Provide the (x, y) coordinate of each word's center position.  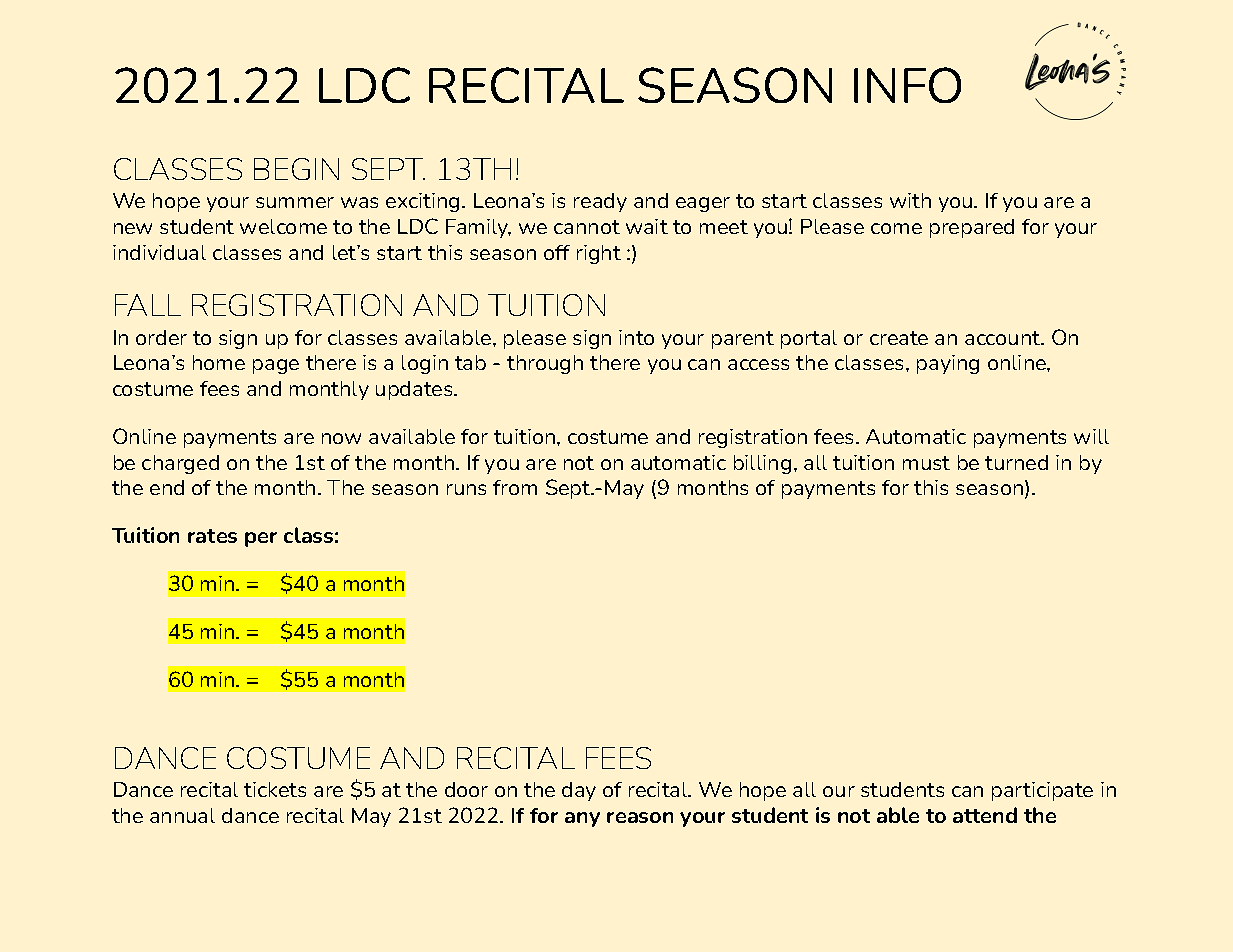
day (579, 791)
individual (159, 252)
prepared (972, 228)
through (545, 364)
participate (1042, 791)
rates (212, 536)
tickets (275, 789)
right (599, 254)
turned (1016, 462)
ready (600, 202)
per (261, 539)
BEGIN (296, 169)
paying (948, 364)
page (276, 366)
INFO (907, 85)
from (515, 487)
